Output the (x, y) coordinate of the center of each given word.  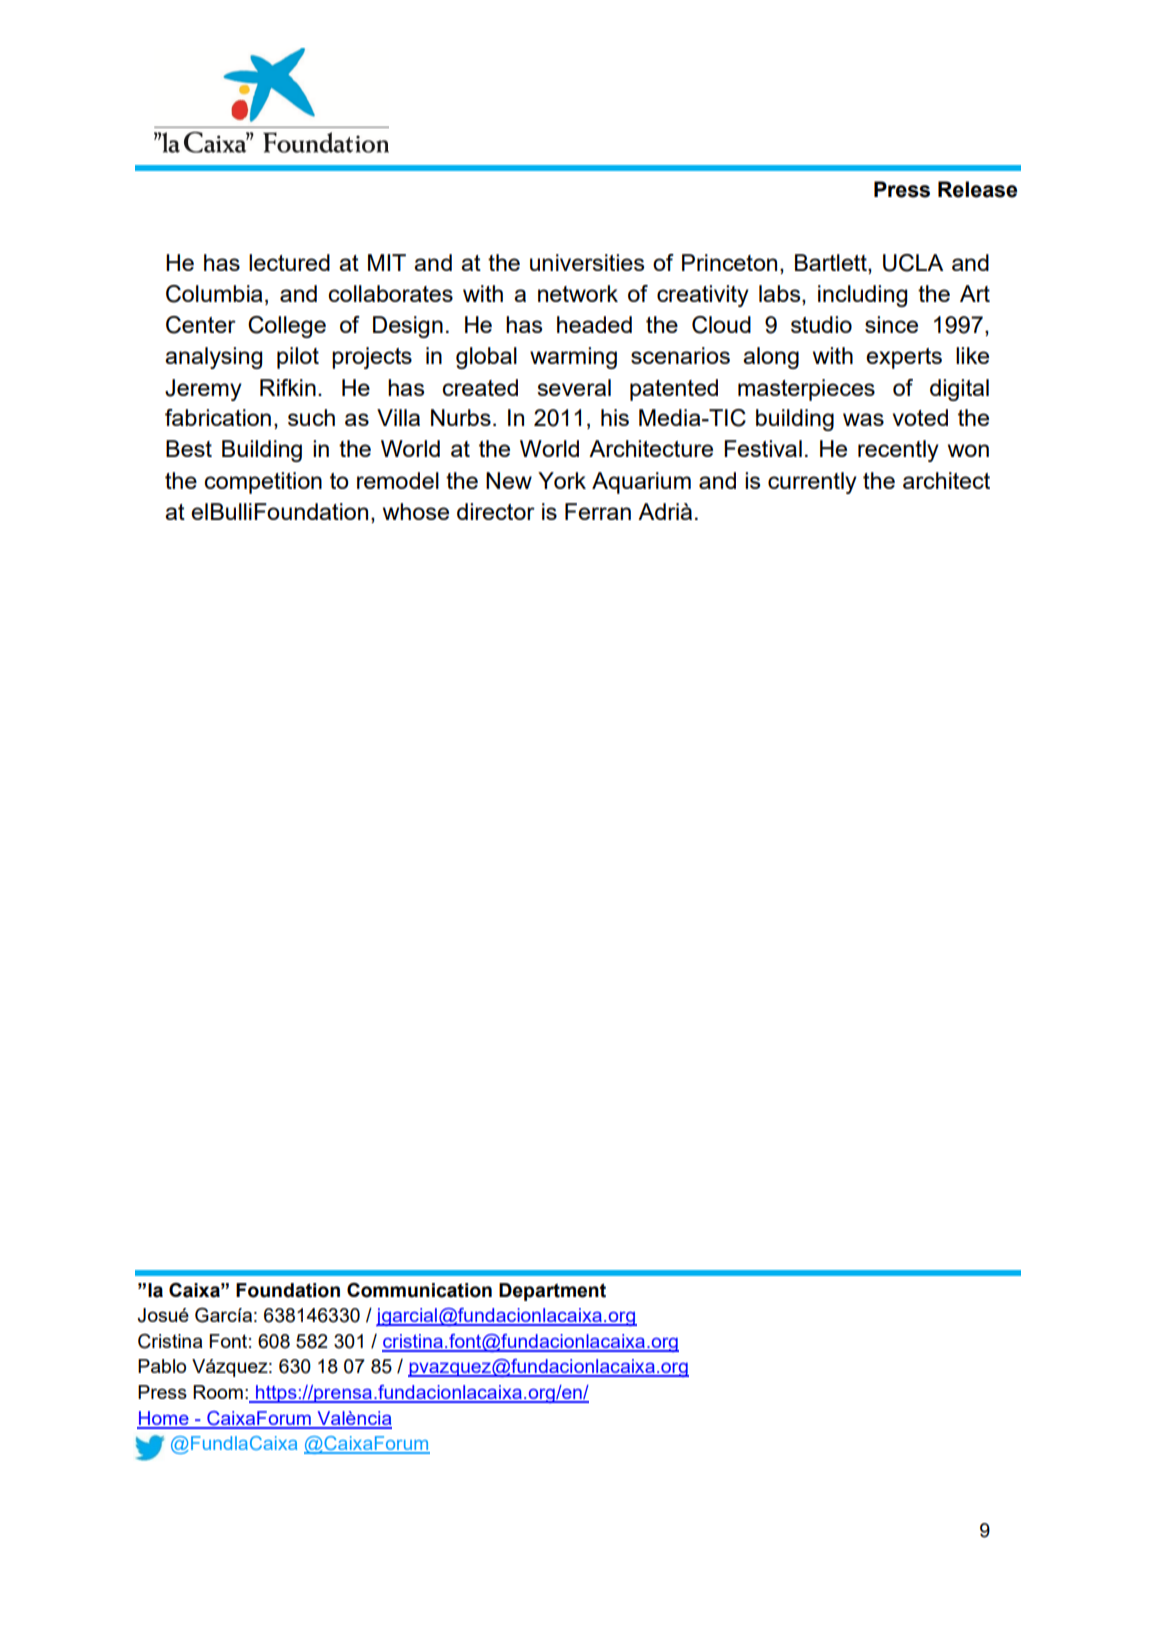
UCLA (913, 263)
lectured (289, 262)
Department (552, 1292)
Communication (419, 1290)
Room (218, 1392)
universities (587, 262)
